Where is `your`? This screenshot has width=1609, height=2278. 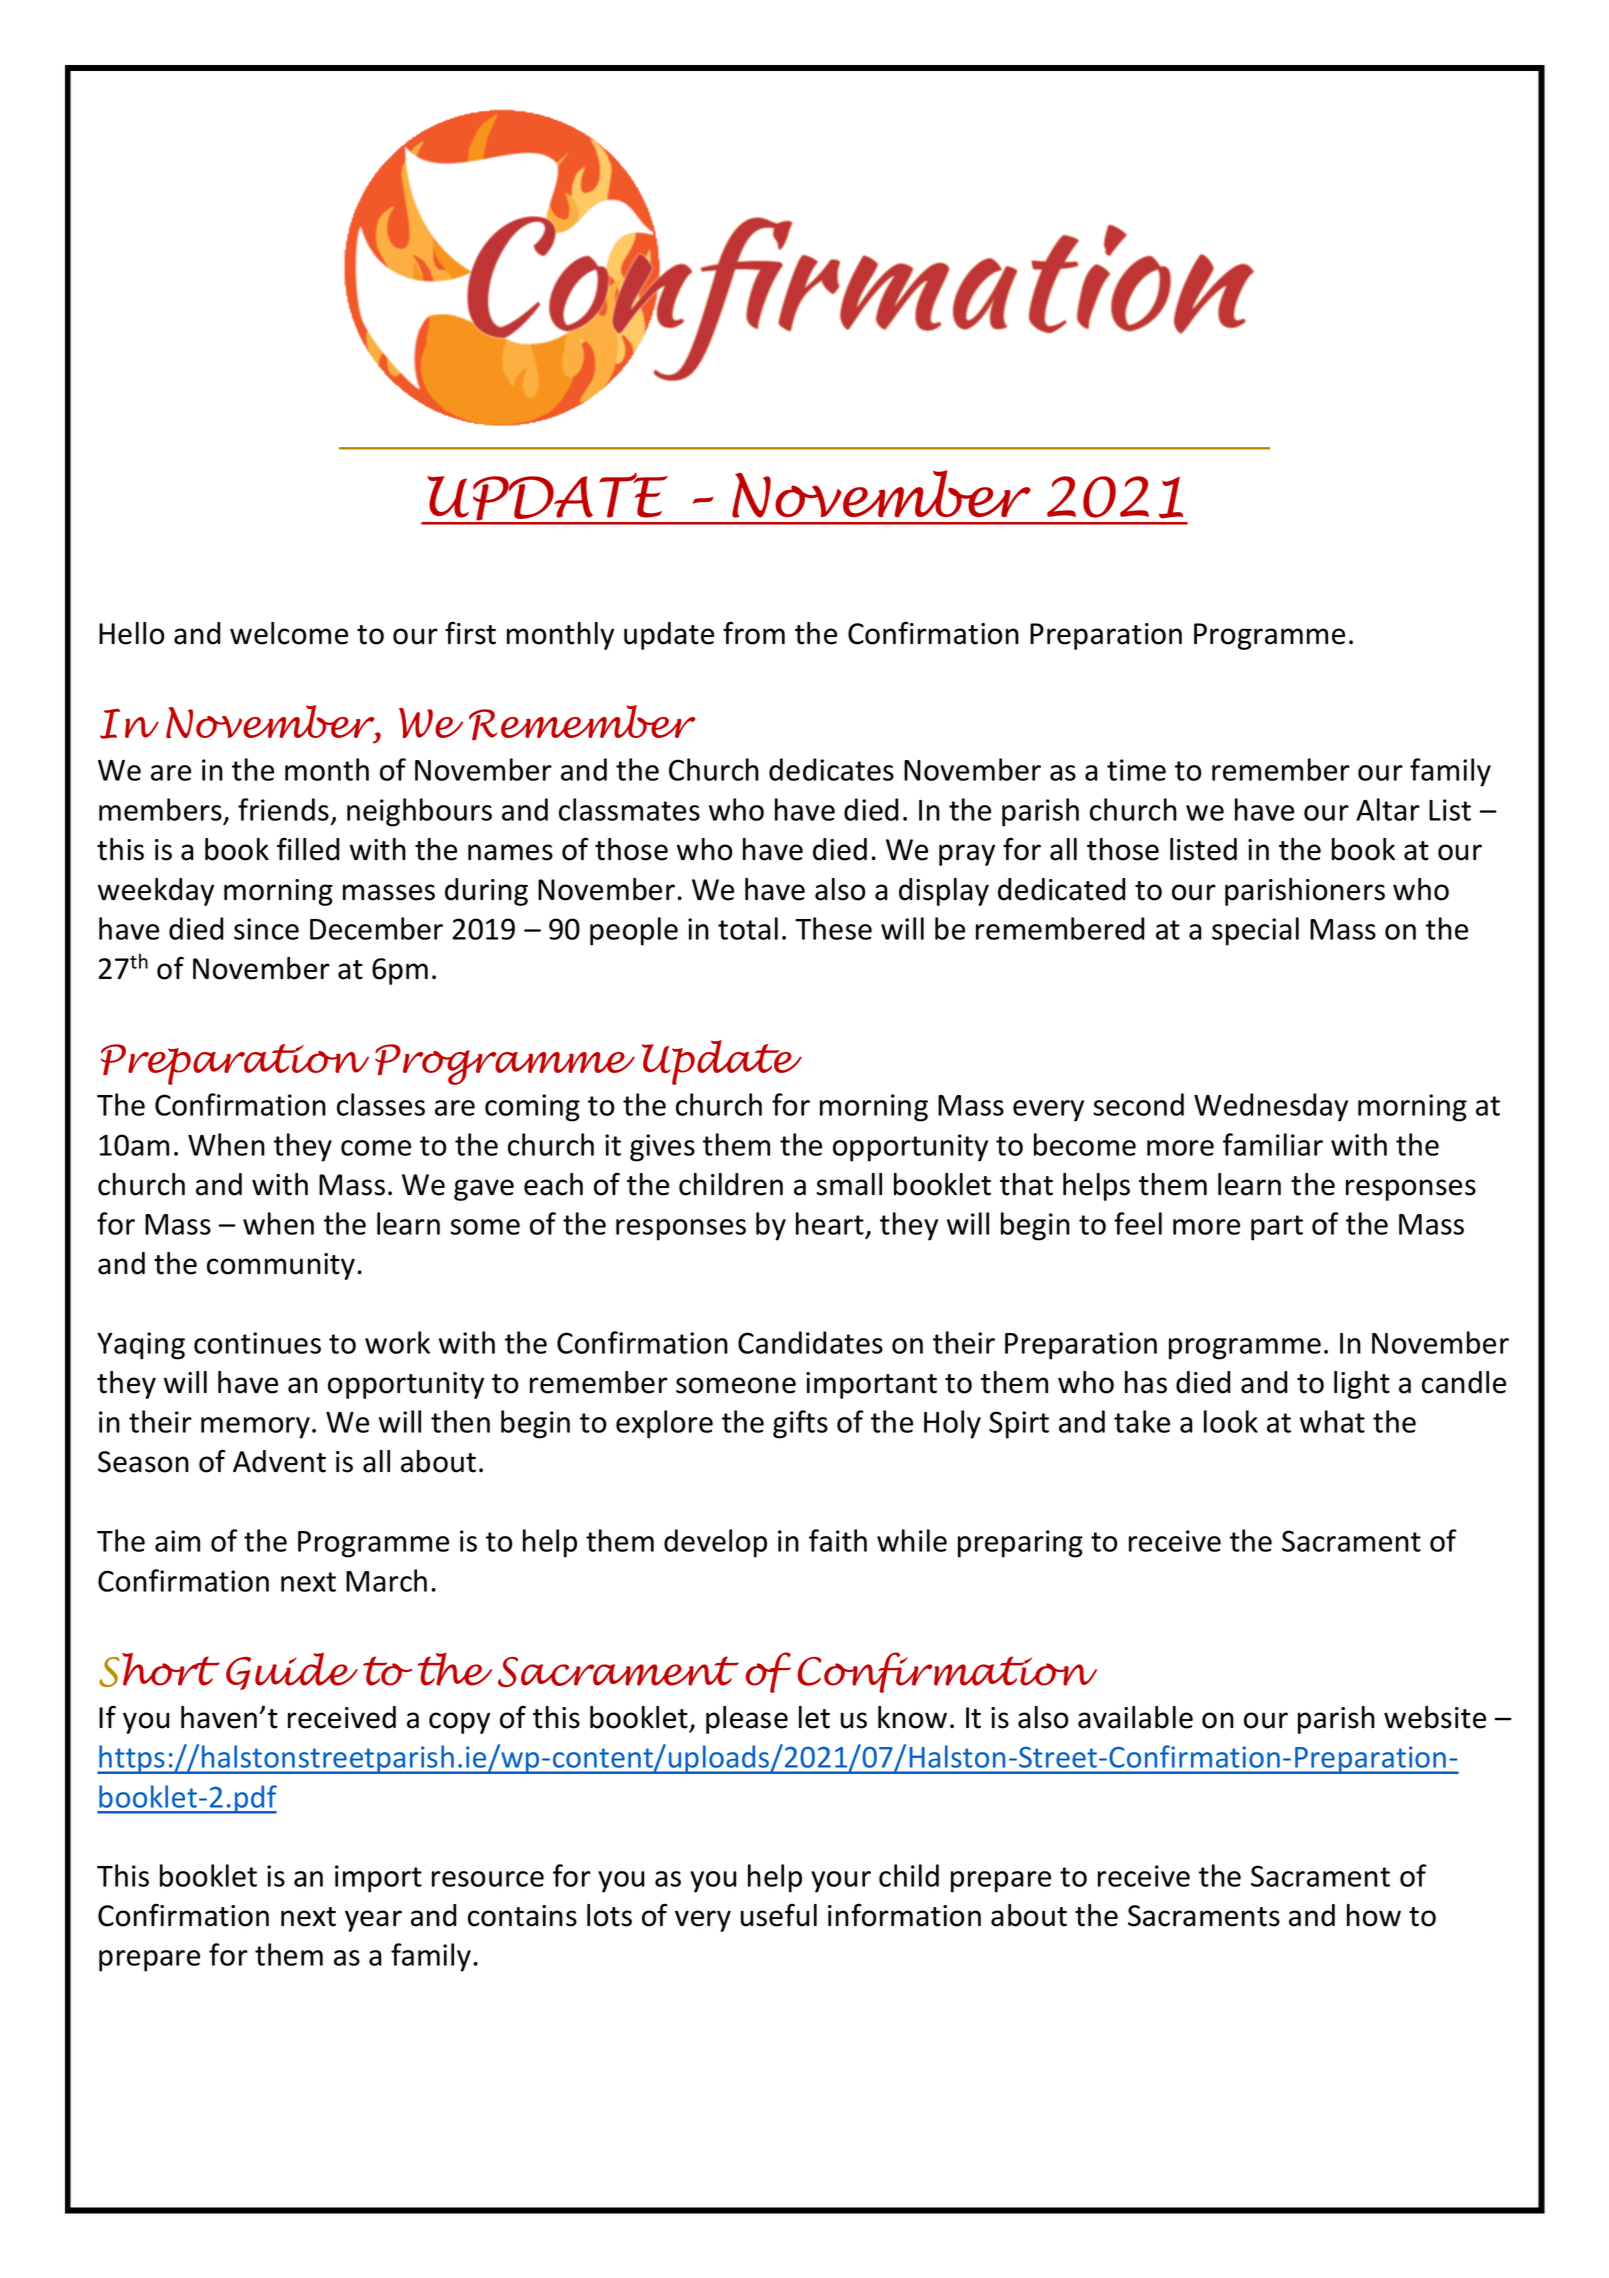 your is located at coordinates (841, 1882).
